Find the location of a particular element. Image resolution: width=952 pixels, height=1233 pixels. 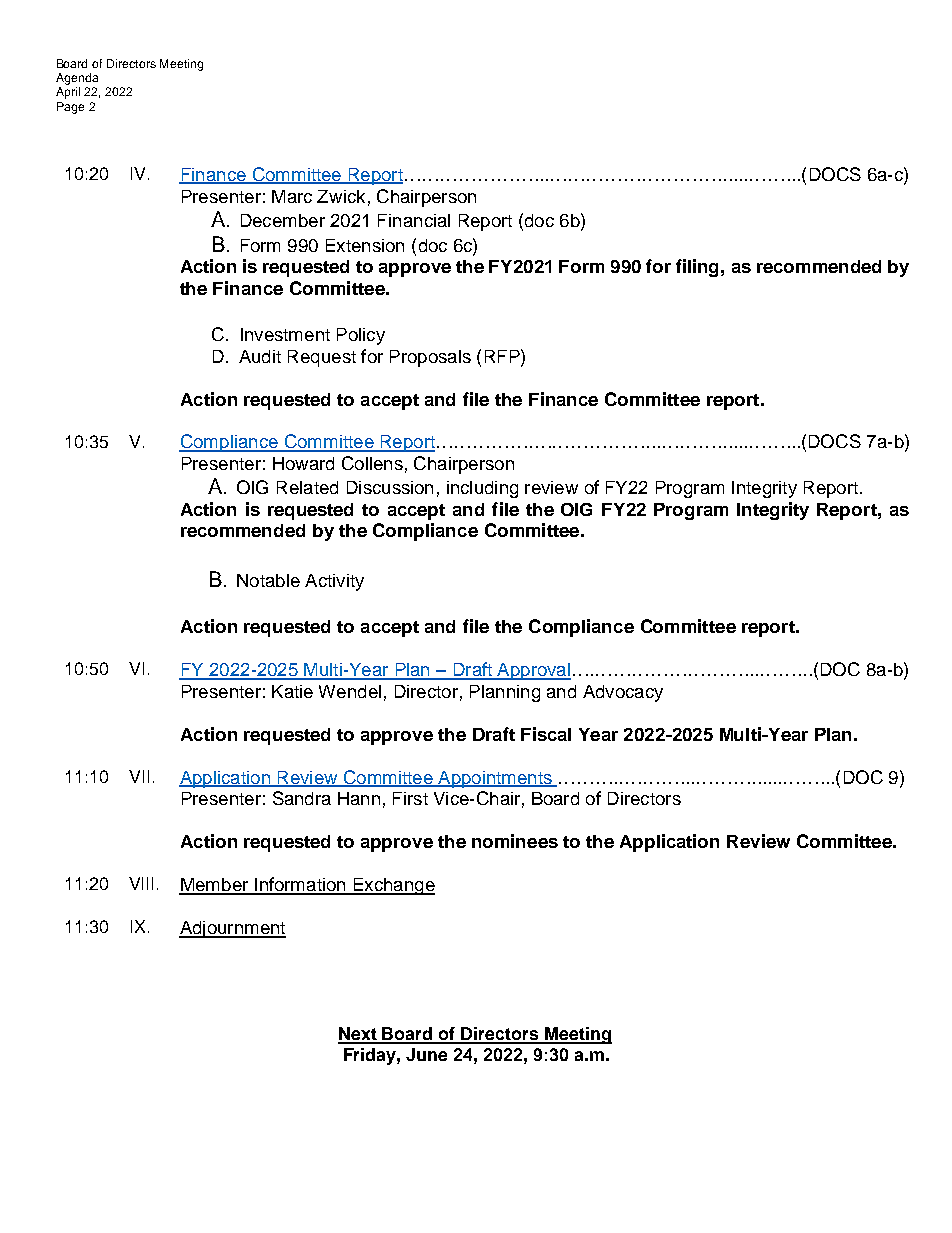

Howard is located at coordinates (303, 463).
